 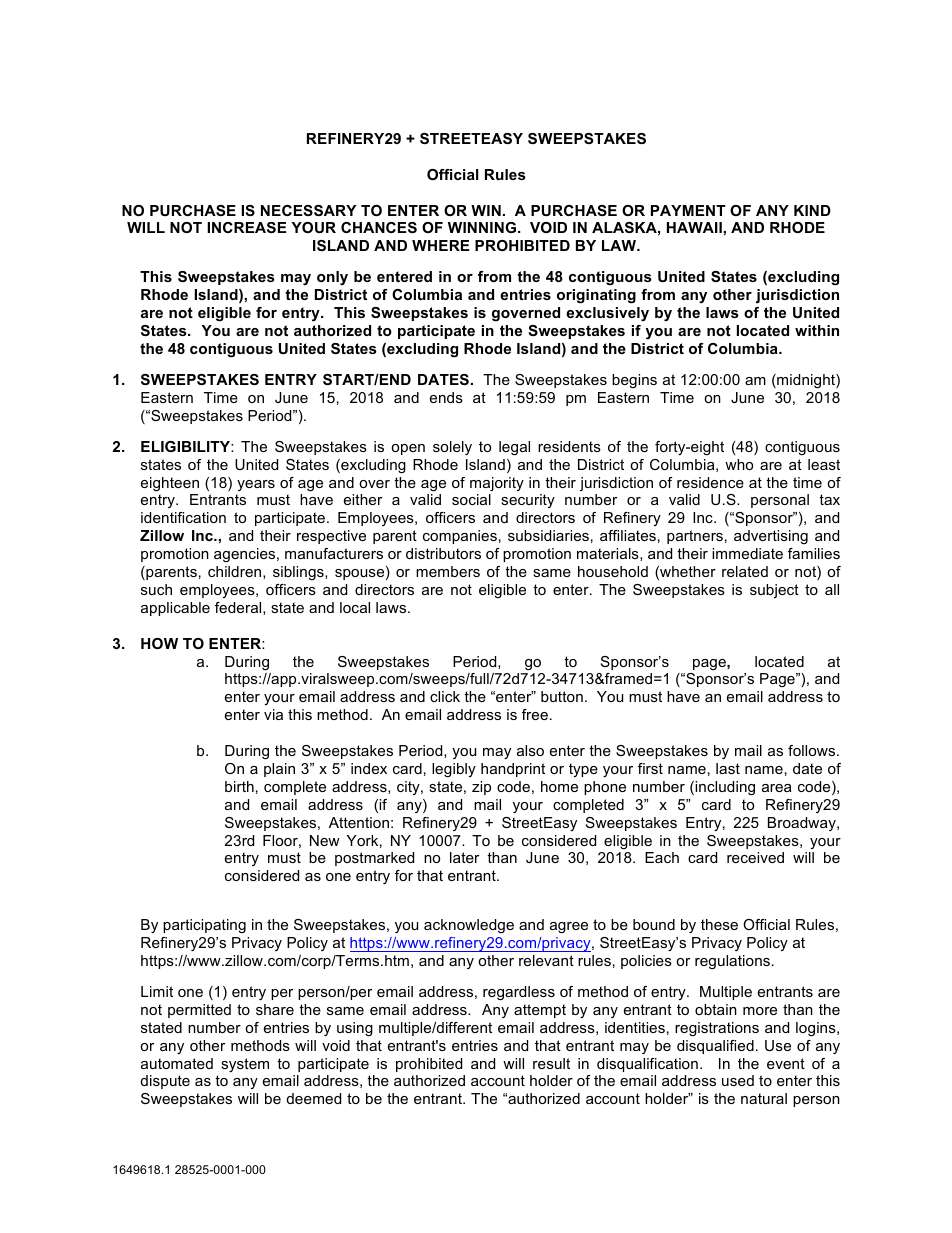 What do you see at coordinates (247, 227) in the screenshot?
I see `INCREASE` at bounding box center [247, 227].
